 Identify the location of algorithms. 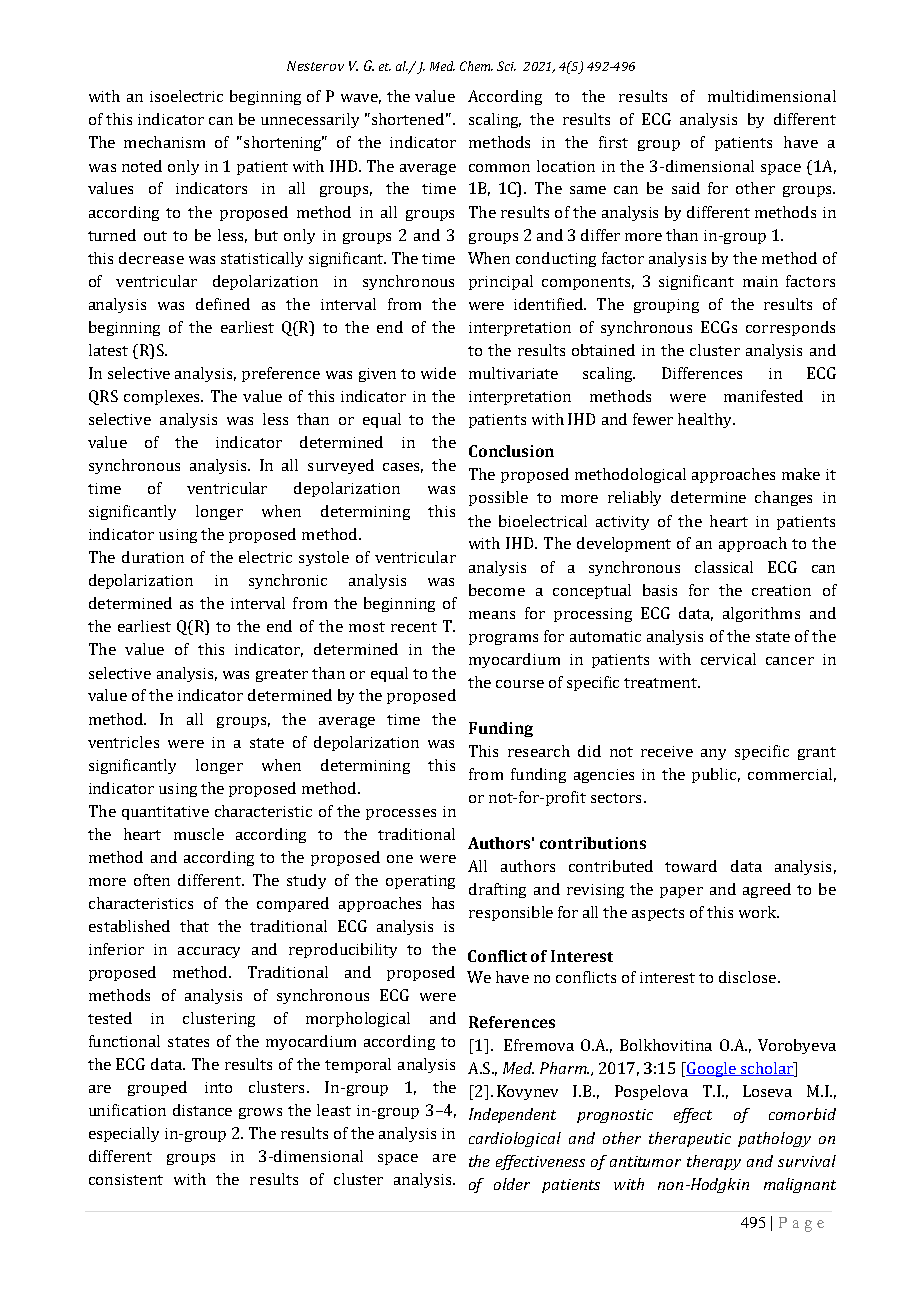
(761, 614).
